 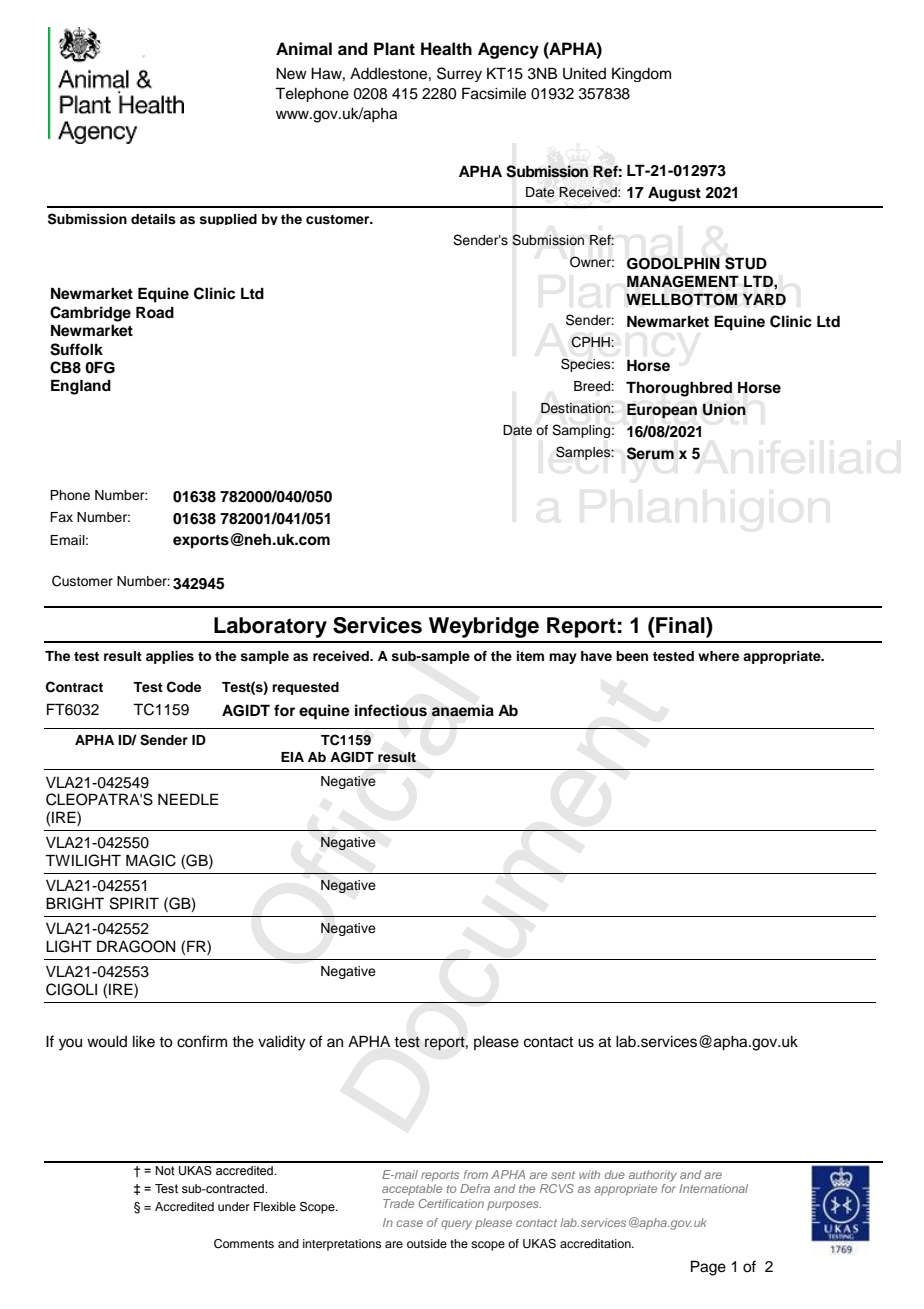 What do you see at coordinates (151, 860) in the document?
I see `MAGIC` at bounding box center [151, 860].
